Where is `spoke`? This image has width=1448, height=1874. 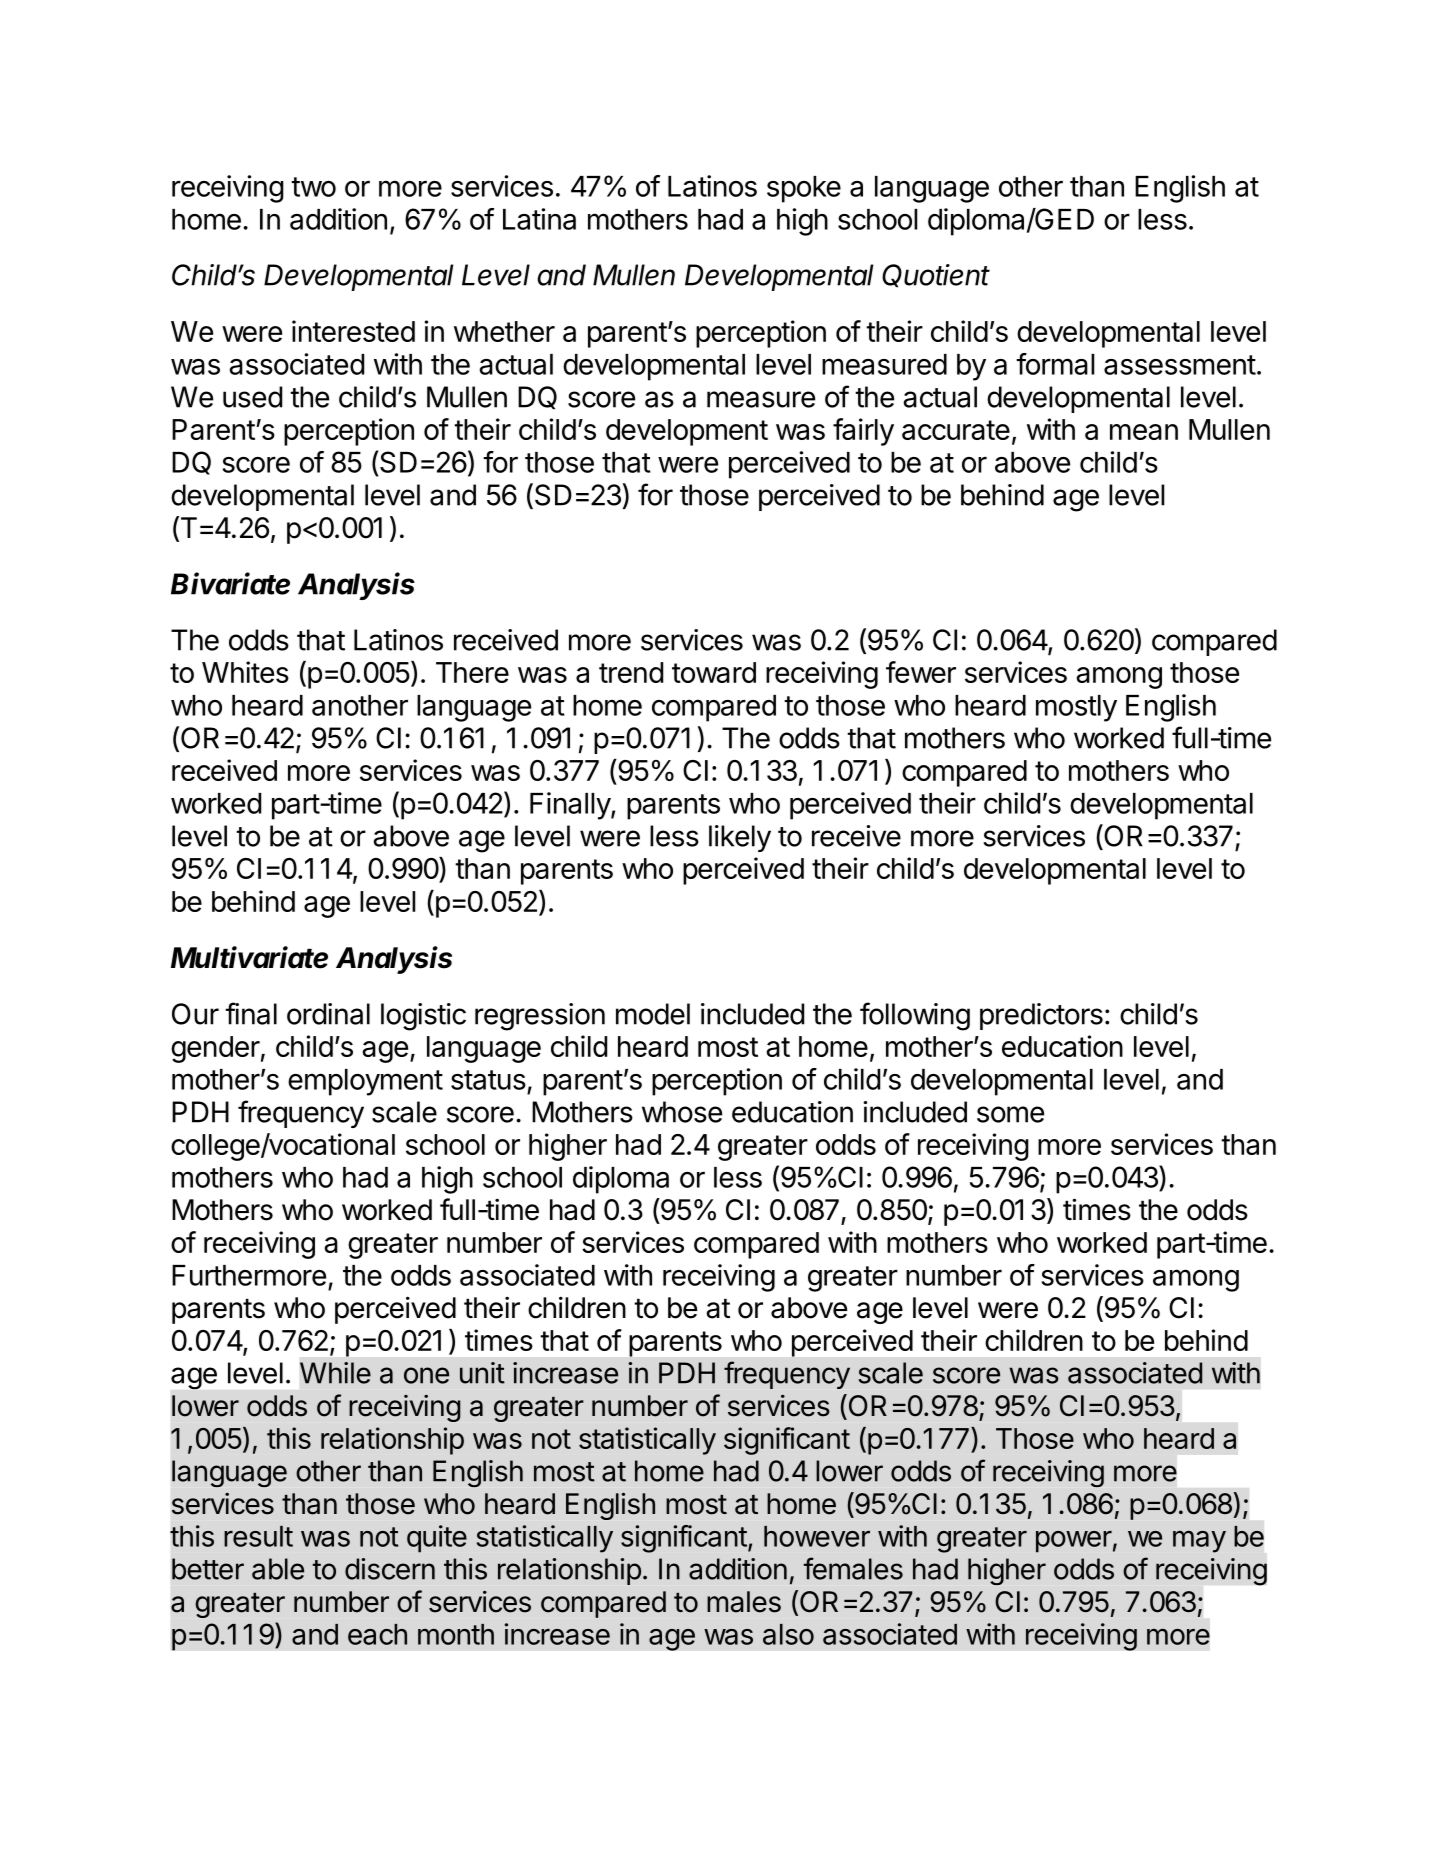
spoke is located at coordinates (804, 189).
